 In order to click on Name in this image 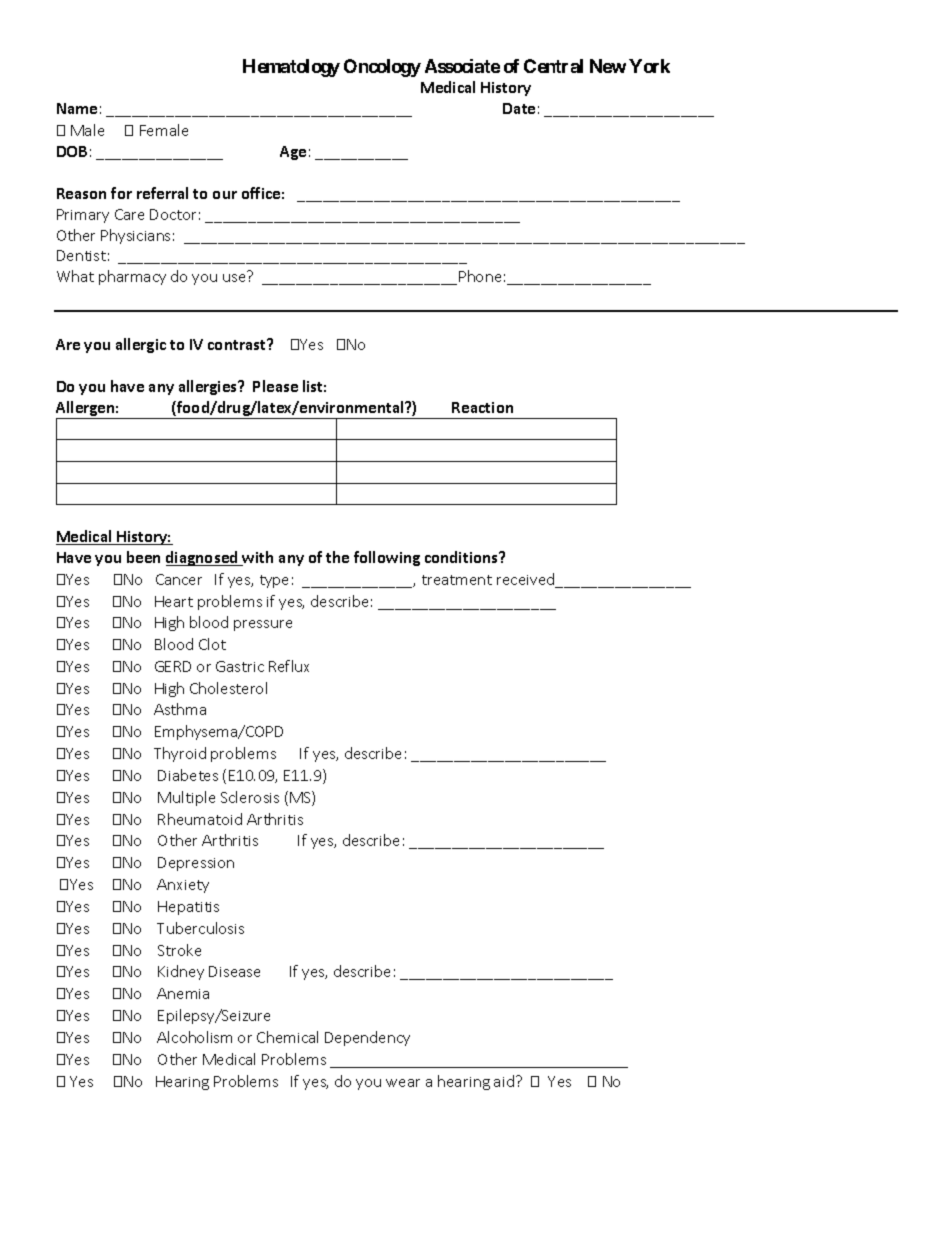, I will do `click(77, 108)`.
